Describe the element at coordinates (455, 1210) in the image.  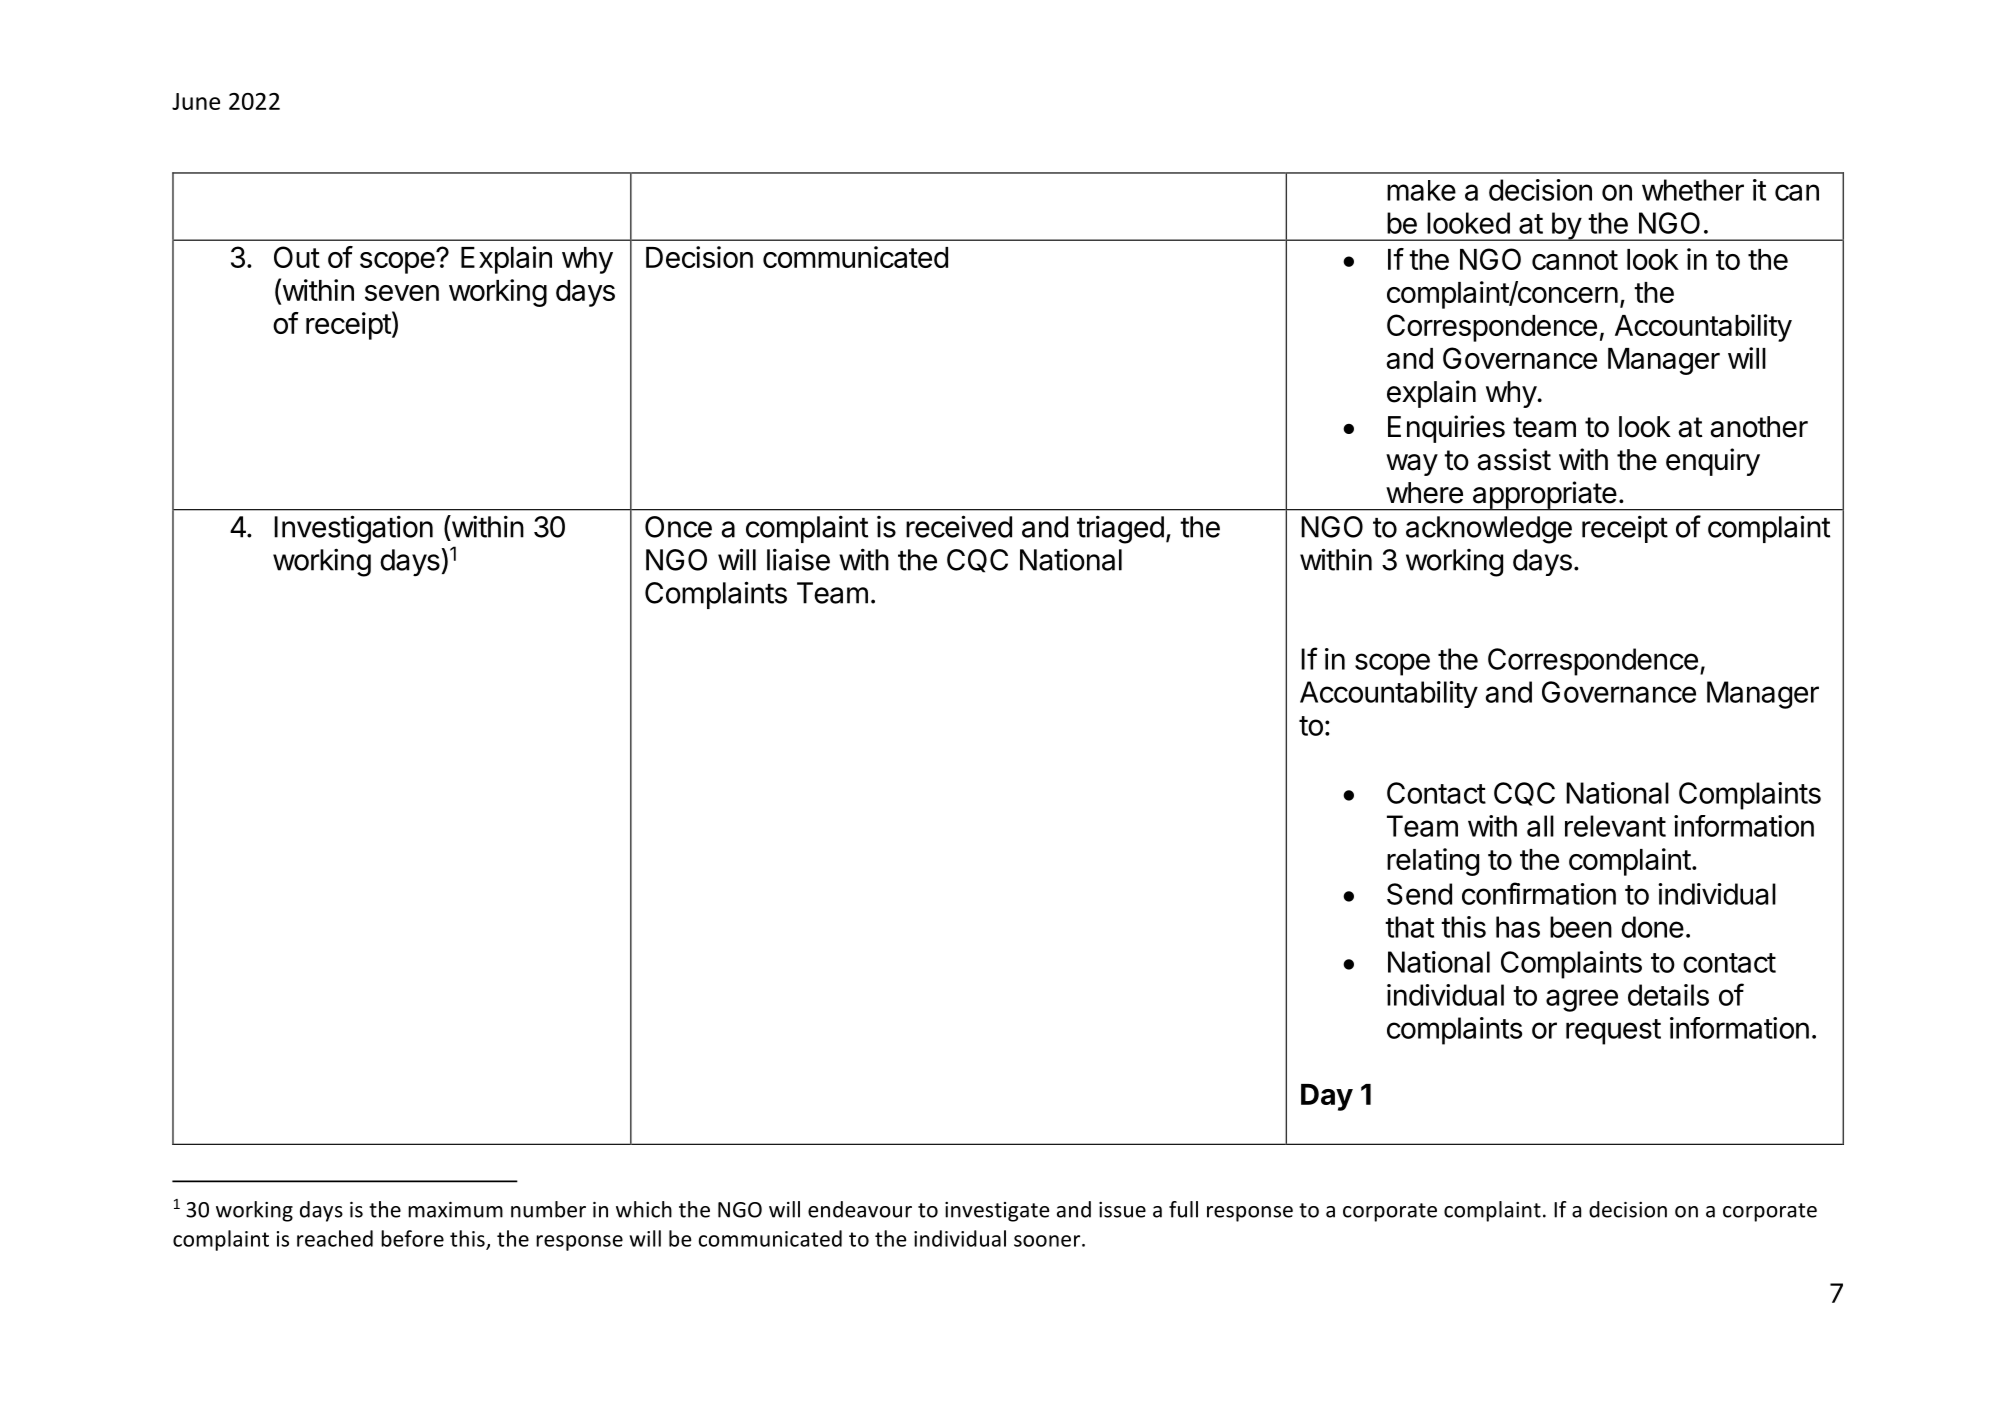
I see `maximum` at that location.
